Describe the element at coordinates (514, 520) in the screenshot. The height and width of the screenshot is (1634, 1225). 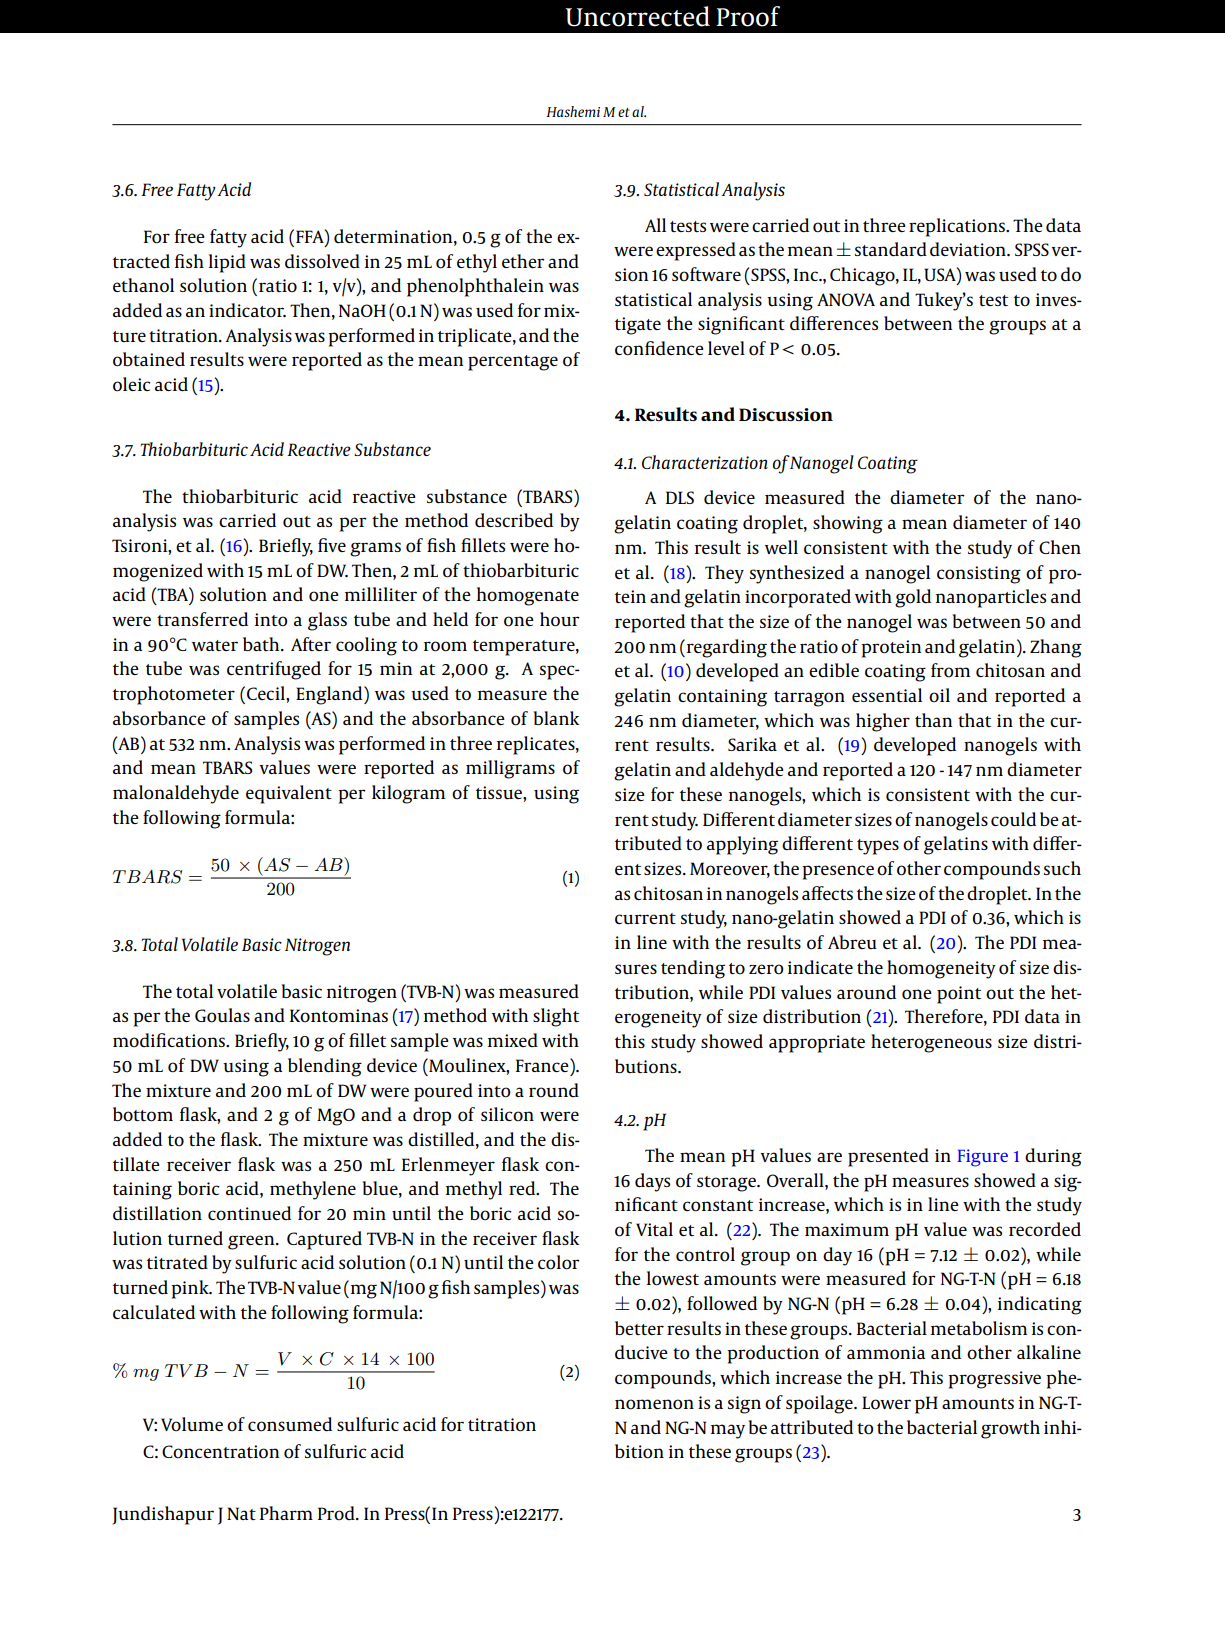
I see `described` at that location.
